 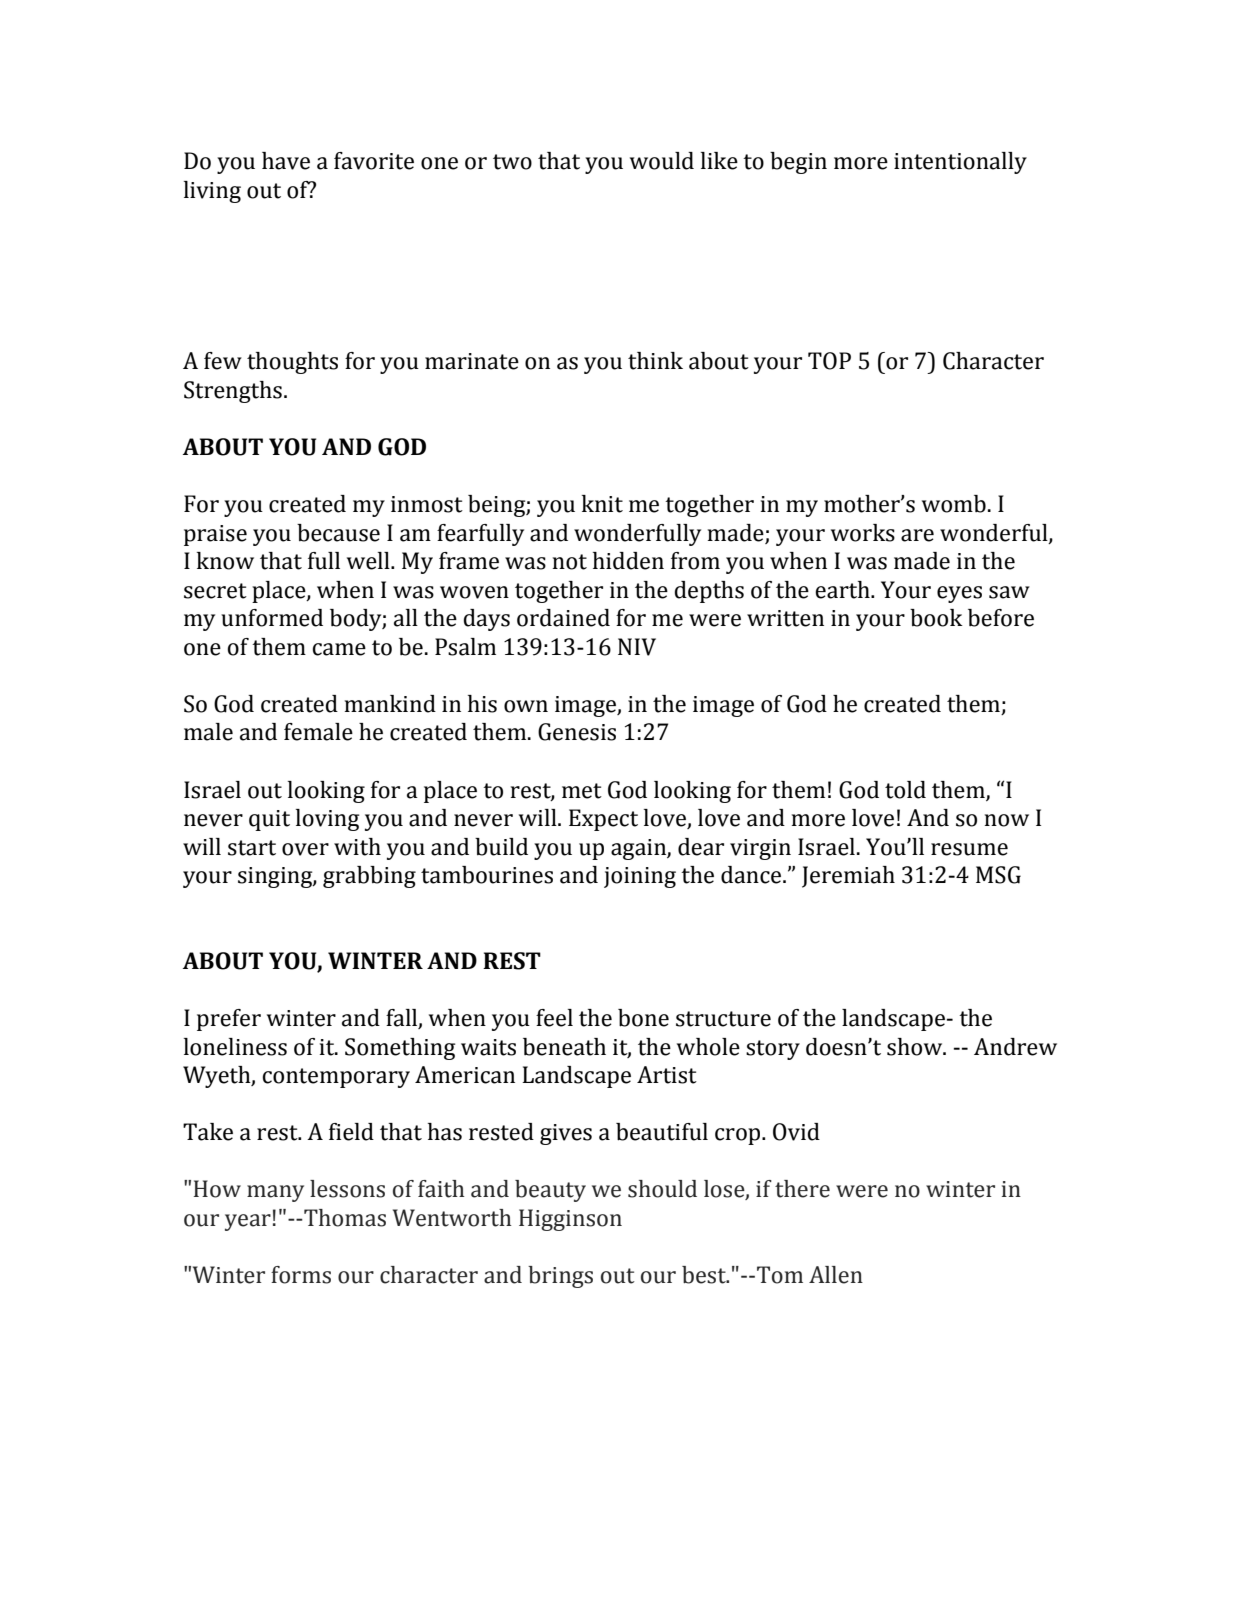 What do you see at coordinates (917, 535) in the screenshot?
I see `are` at bounding box center [917, 535].
